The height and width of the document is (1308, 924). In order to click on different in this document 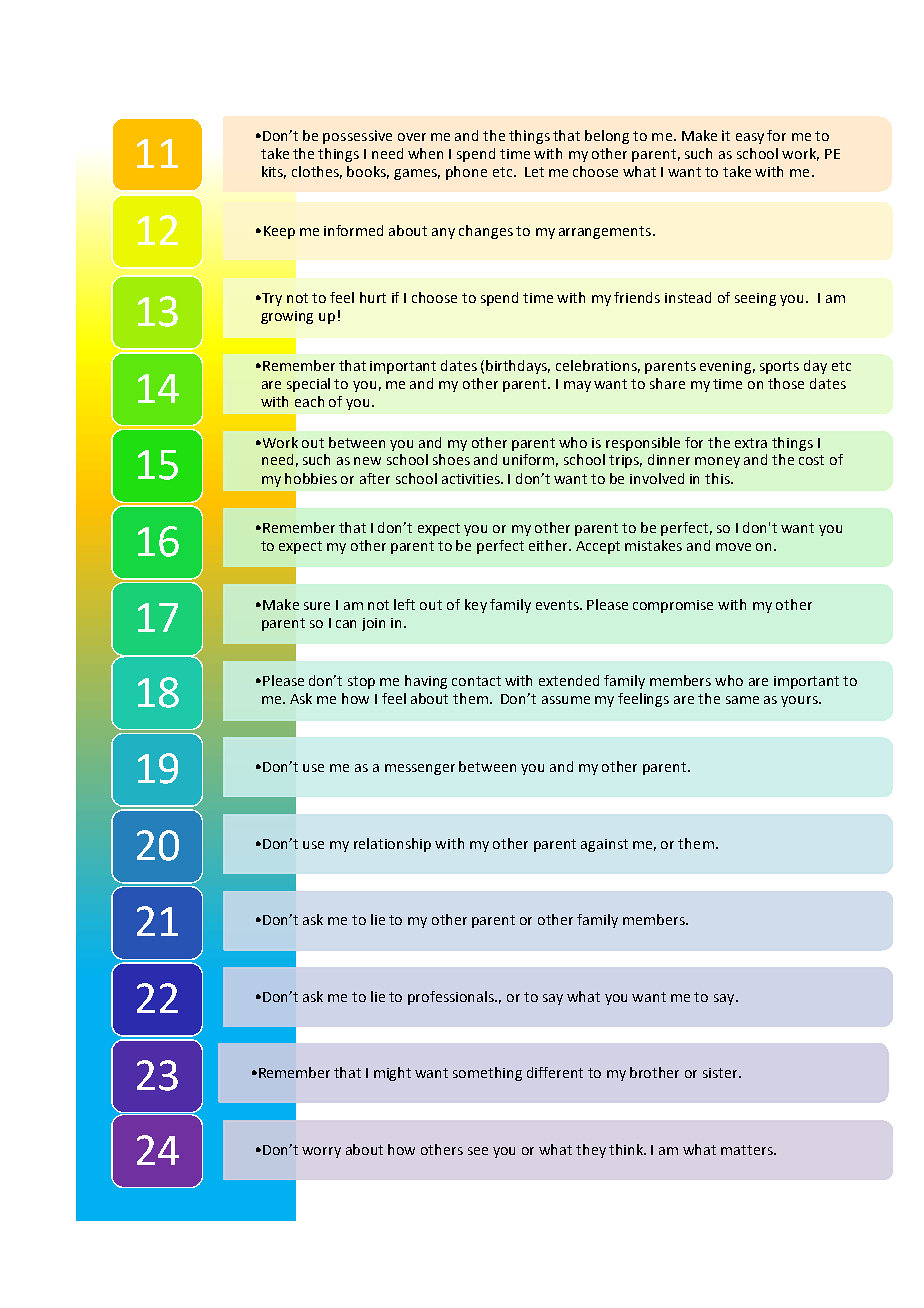, I will do `click(555, 1072)`.
